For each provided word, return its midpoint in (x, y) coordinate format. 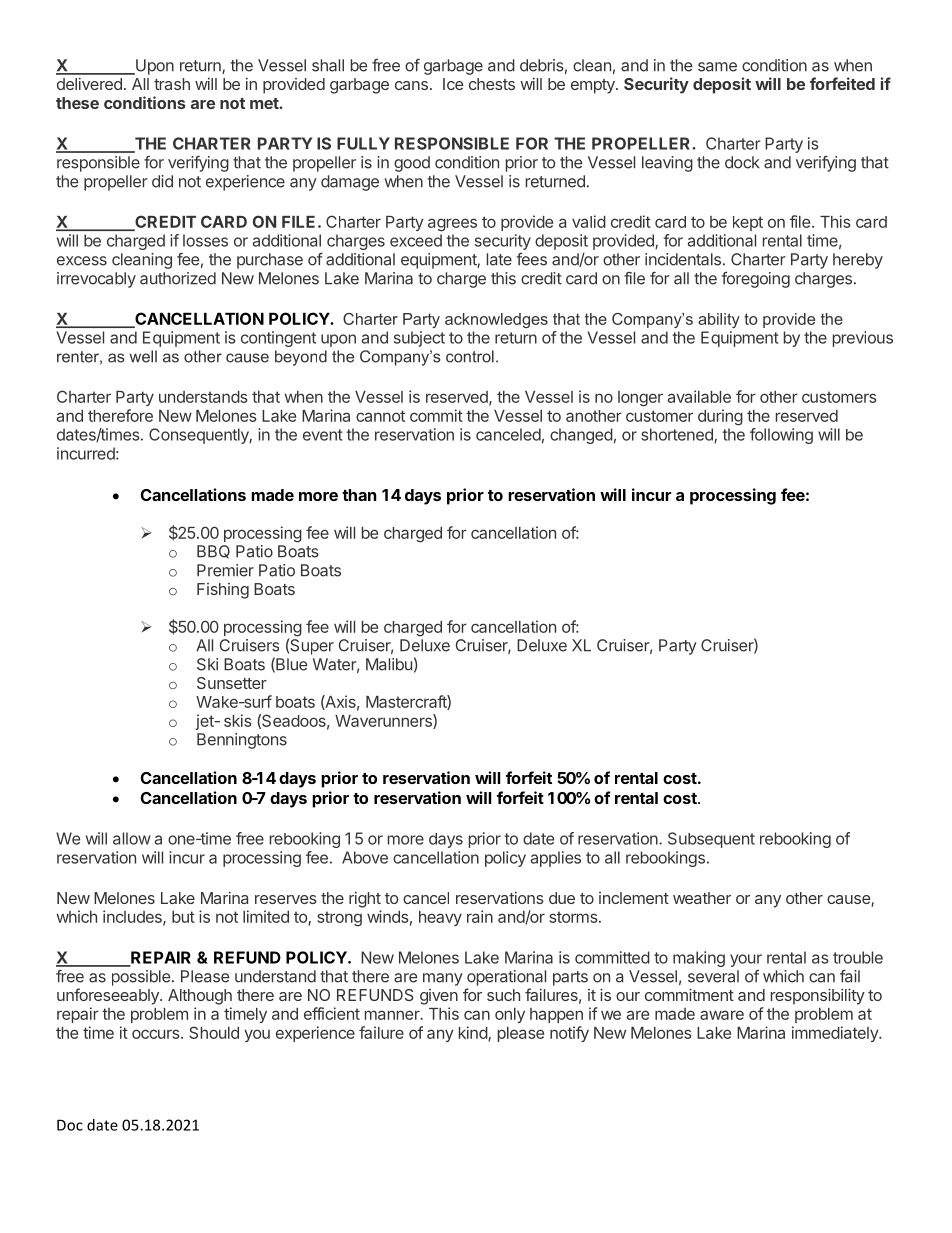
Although (200, 997)
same (717, 67)
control (470, 356)
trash (172, 84)
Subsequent (711, 840)
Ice (453, 84)
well (143, 356)
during (720, 417)
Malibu (389, 664)
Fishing (223, 591)
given (439, 997)
